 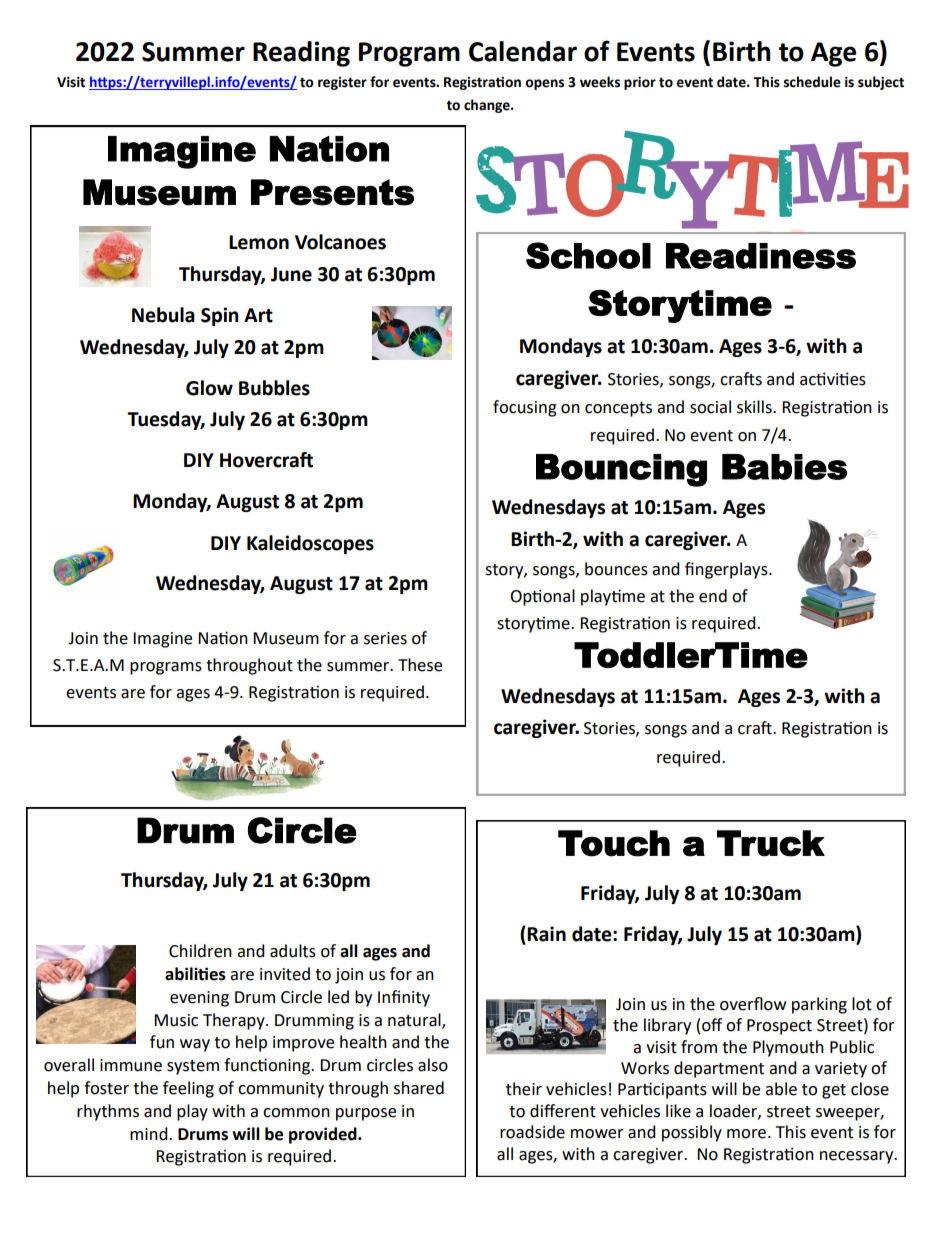 What do you see at coordinates (614, 843) in the document?
I see `Touch` at bounding box center [614, 843].
